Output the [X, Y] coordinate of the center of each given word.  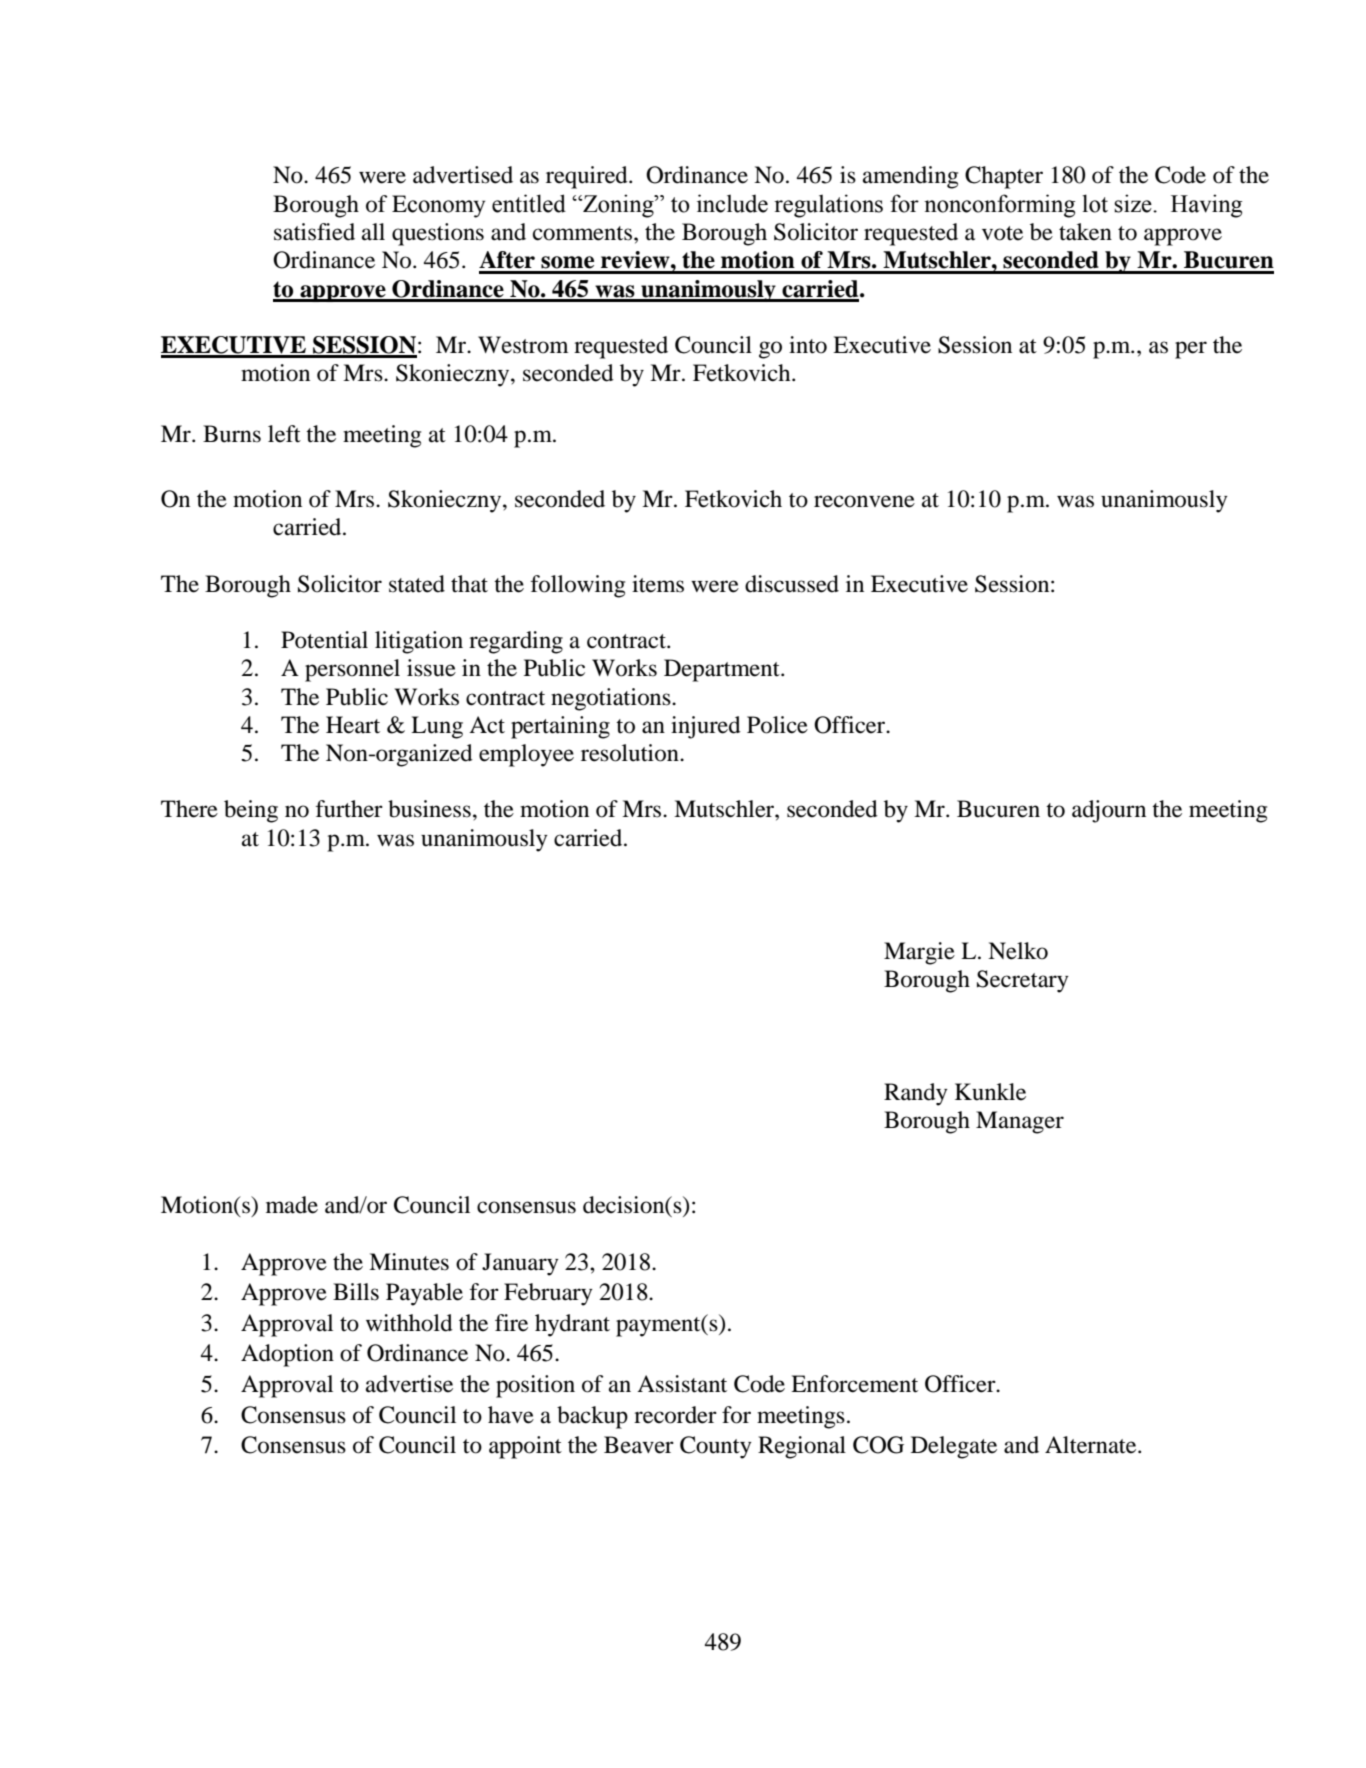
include [732, 203]
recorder [675, 1415]
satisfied [314, 232]
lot [1095, 203]
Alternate [1092, 1445]
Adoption [287, 1355]
